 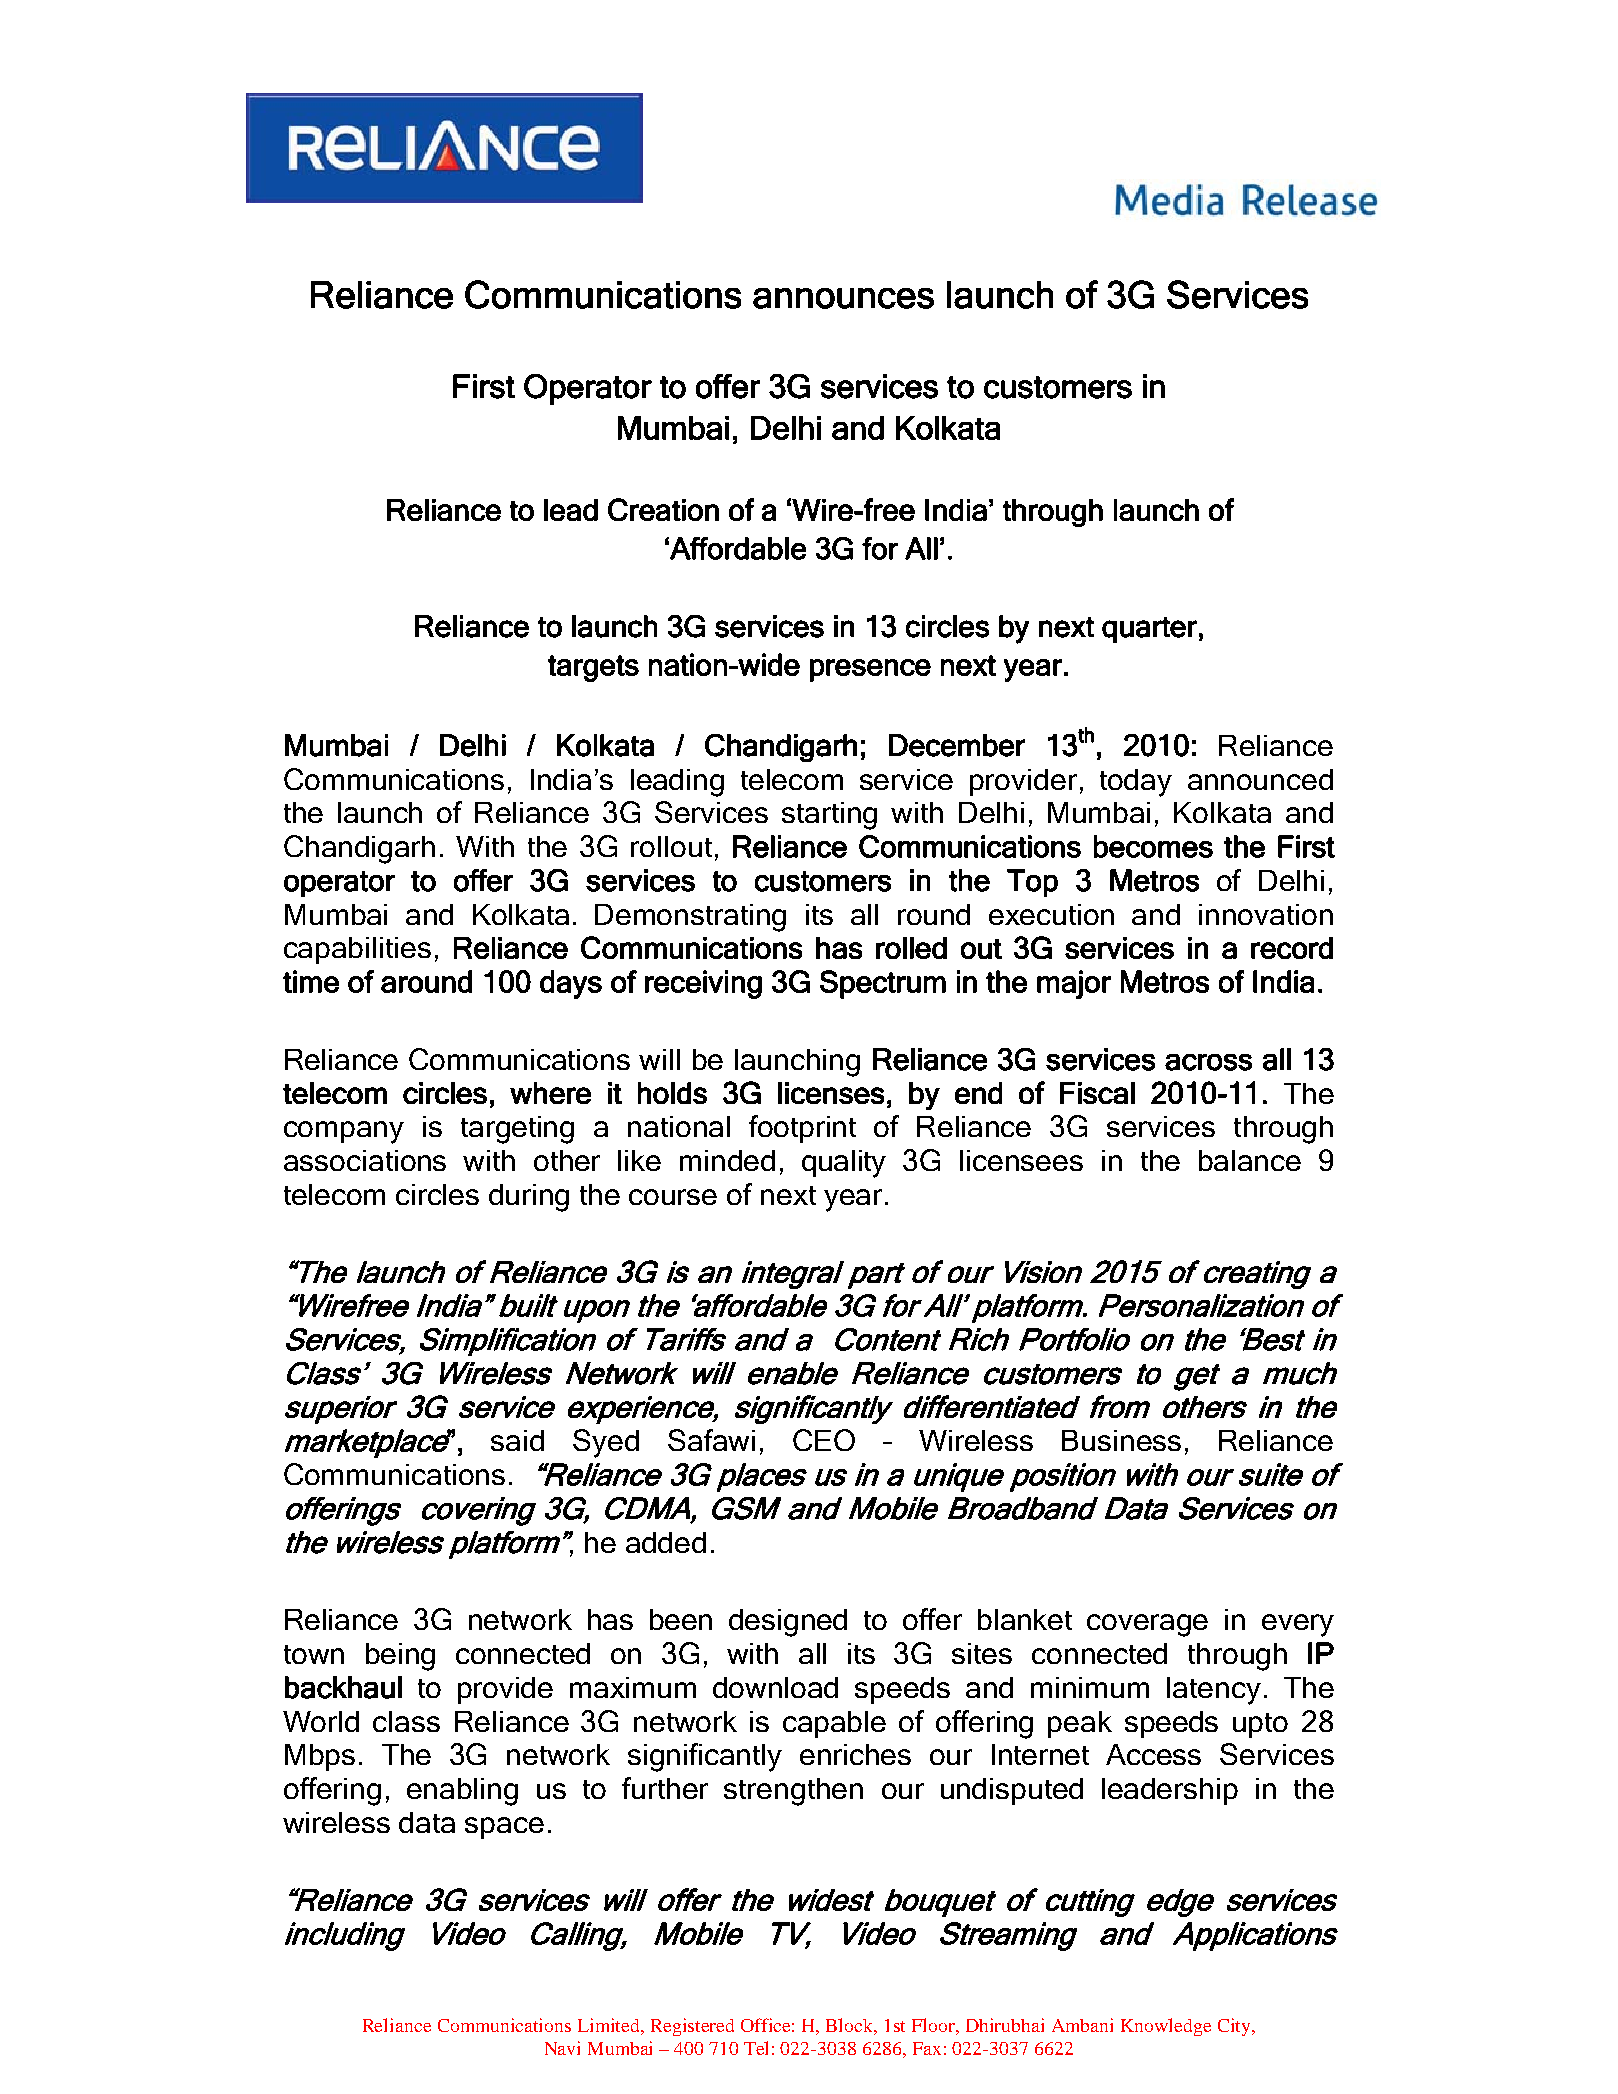 I want to click on targets, so click(x=593, y=668).
